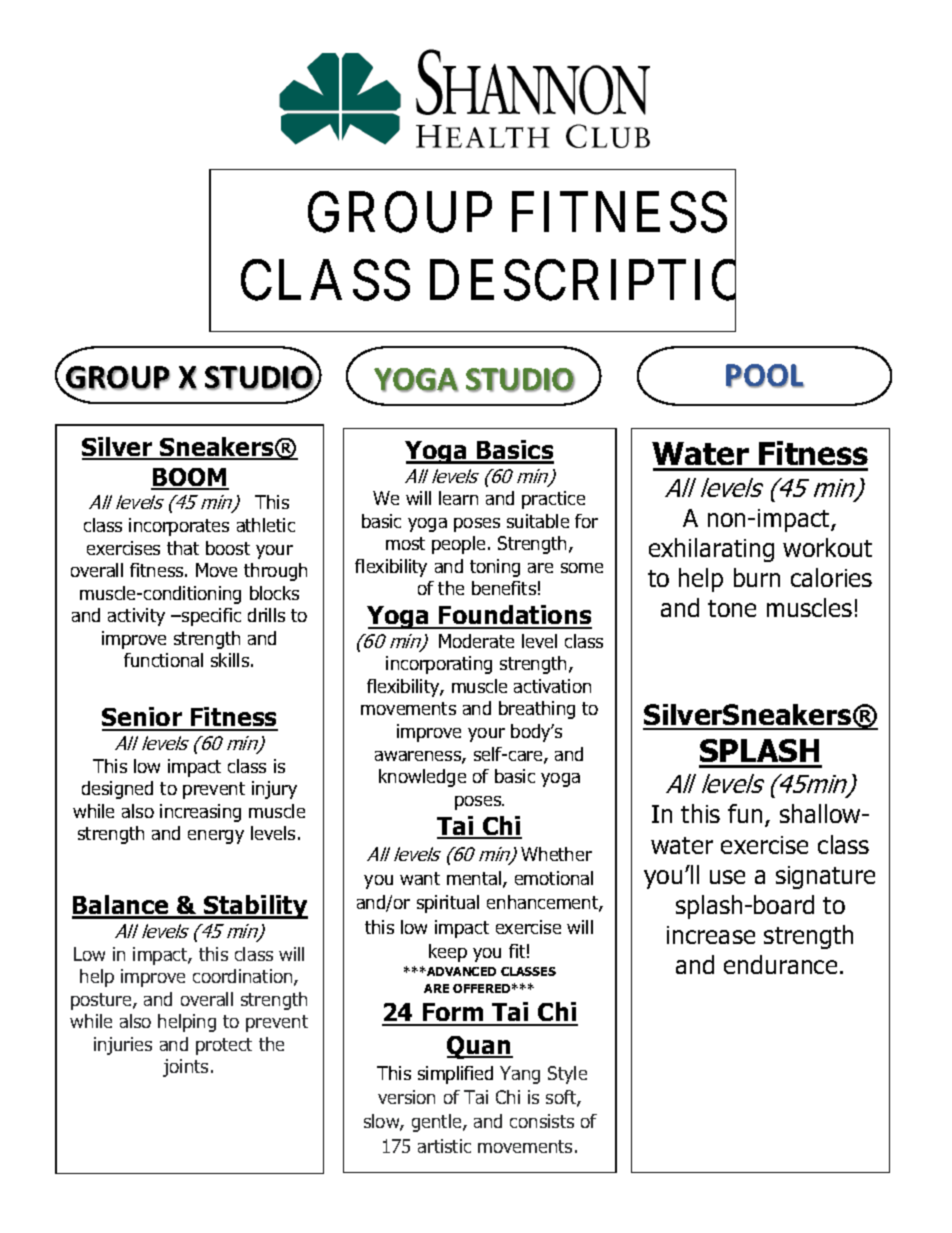 The width and height of the screenshot is (952, 1233). What do you see at coordinates (190, 478) in the screenshot?
I see `BOOM` at bounding box center [190, 478].
